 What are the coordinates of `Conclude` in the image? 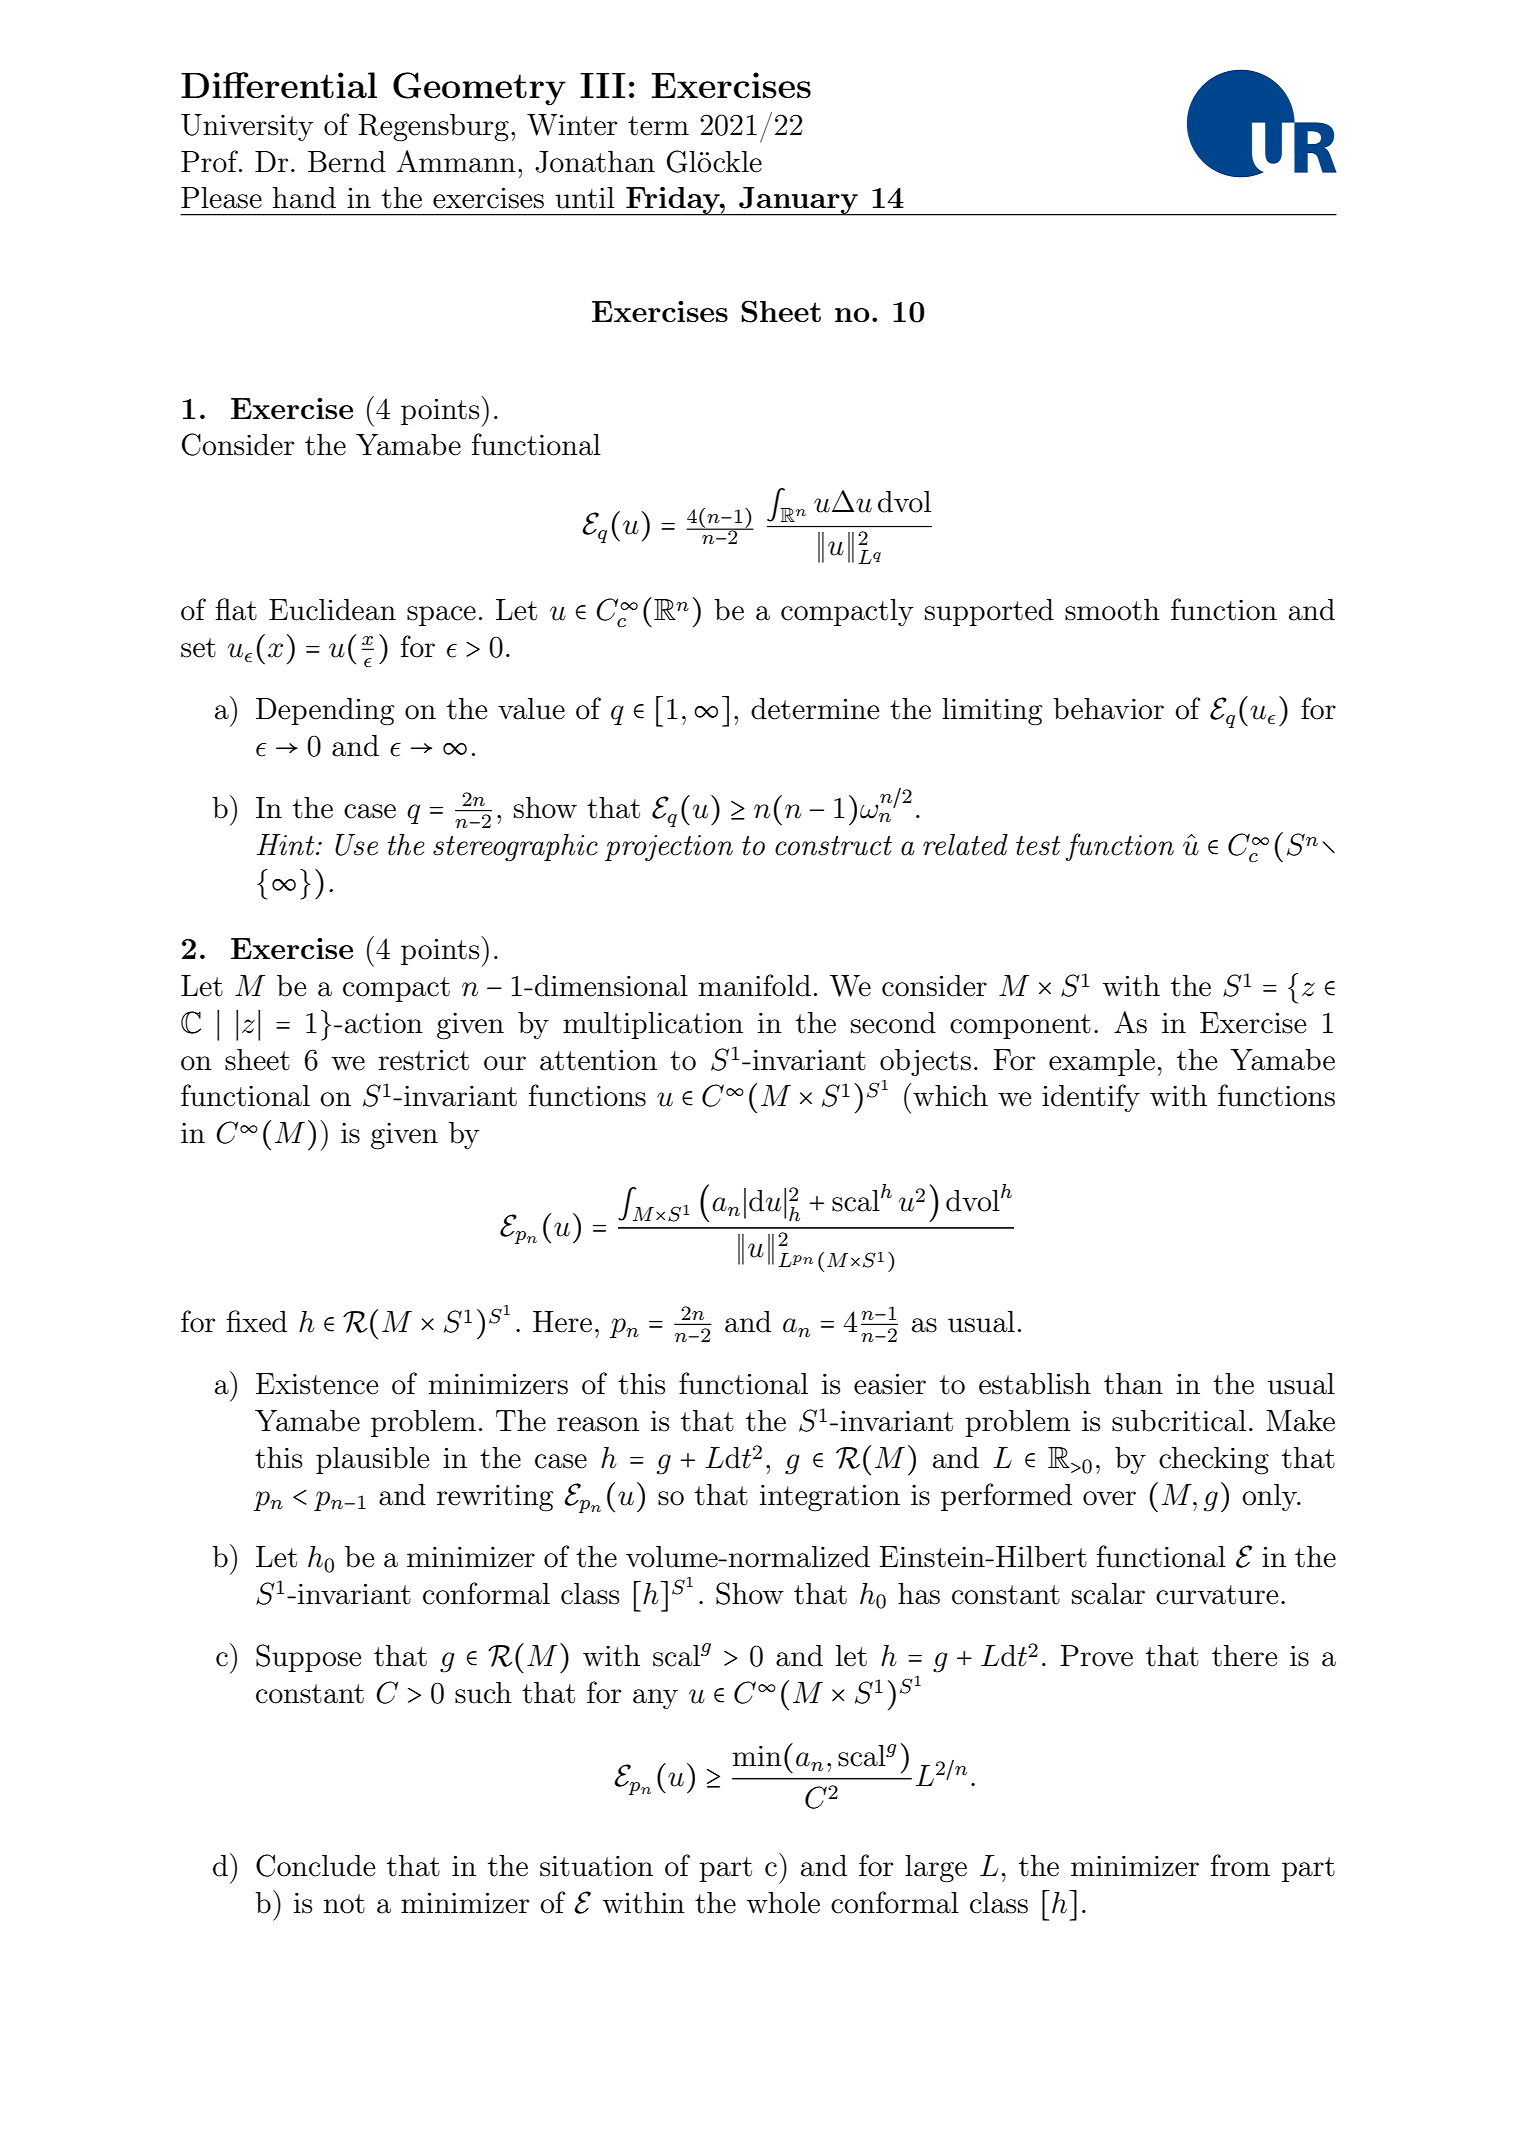 It's located at (315, 1865).
